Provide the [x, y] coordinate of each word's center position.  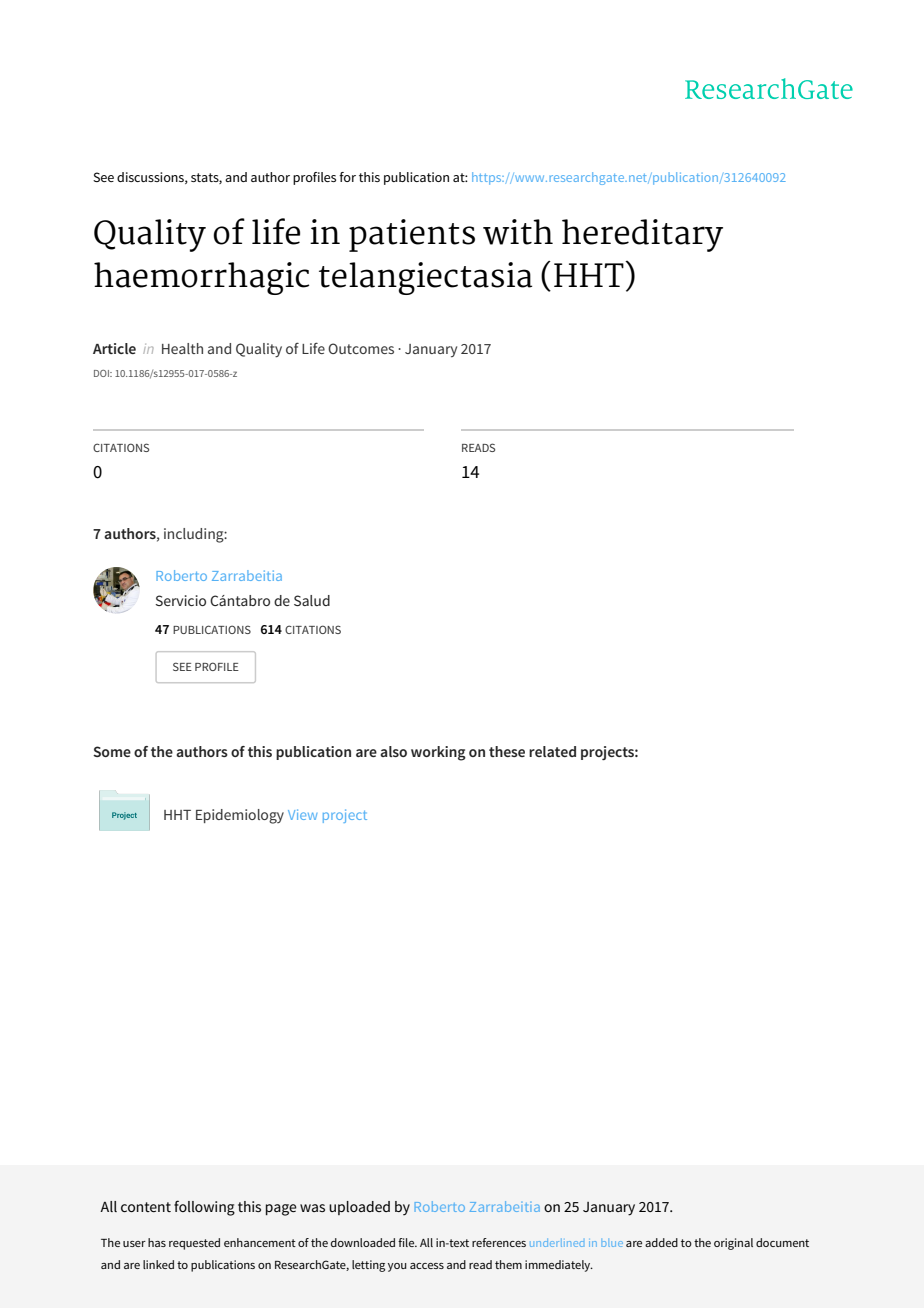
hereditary [642, 235]
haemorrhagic [201, 278]
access [427, 1266]
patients [412, 235]
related [552, 751]
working [438, 753]
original [733, 1244]
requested [194, 1244]
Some [112, 751]
